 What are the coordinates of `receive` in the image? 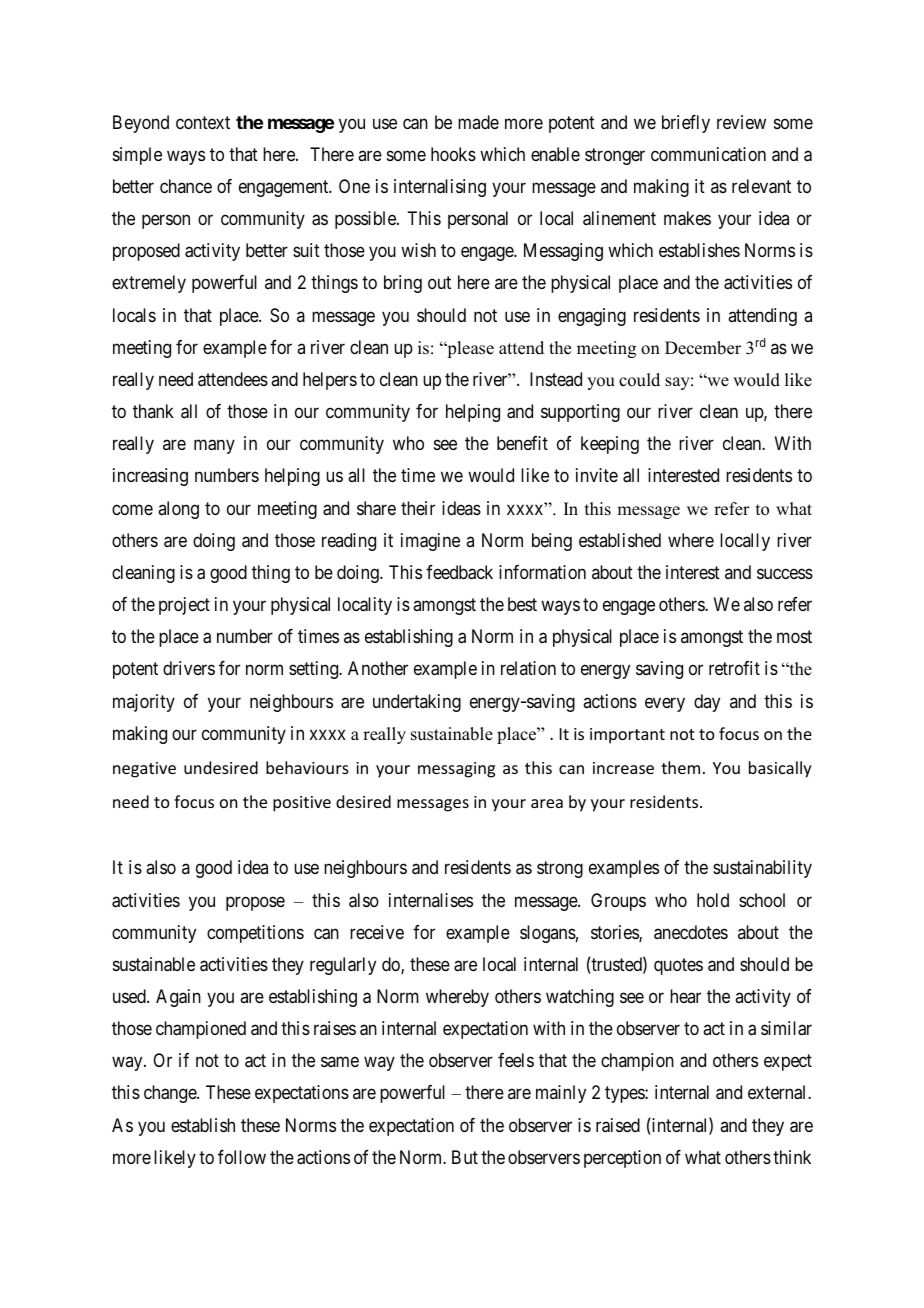 It's located at (377, 932).
